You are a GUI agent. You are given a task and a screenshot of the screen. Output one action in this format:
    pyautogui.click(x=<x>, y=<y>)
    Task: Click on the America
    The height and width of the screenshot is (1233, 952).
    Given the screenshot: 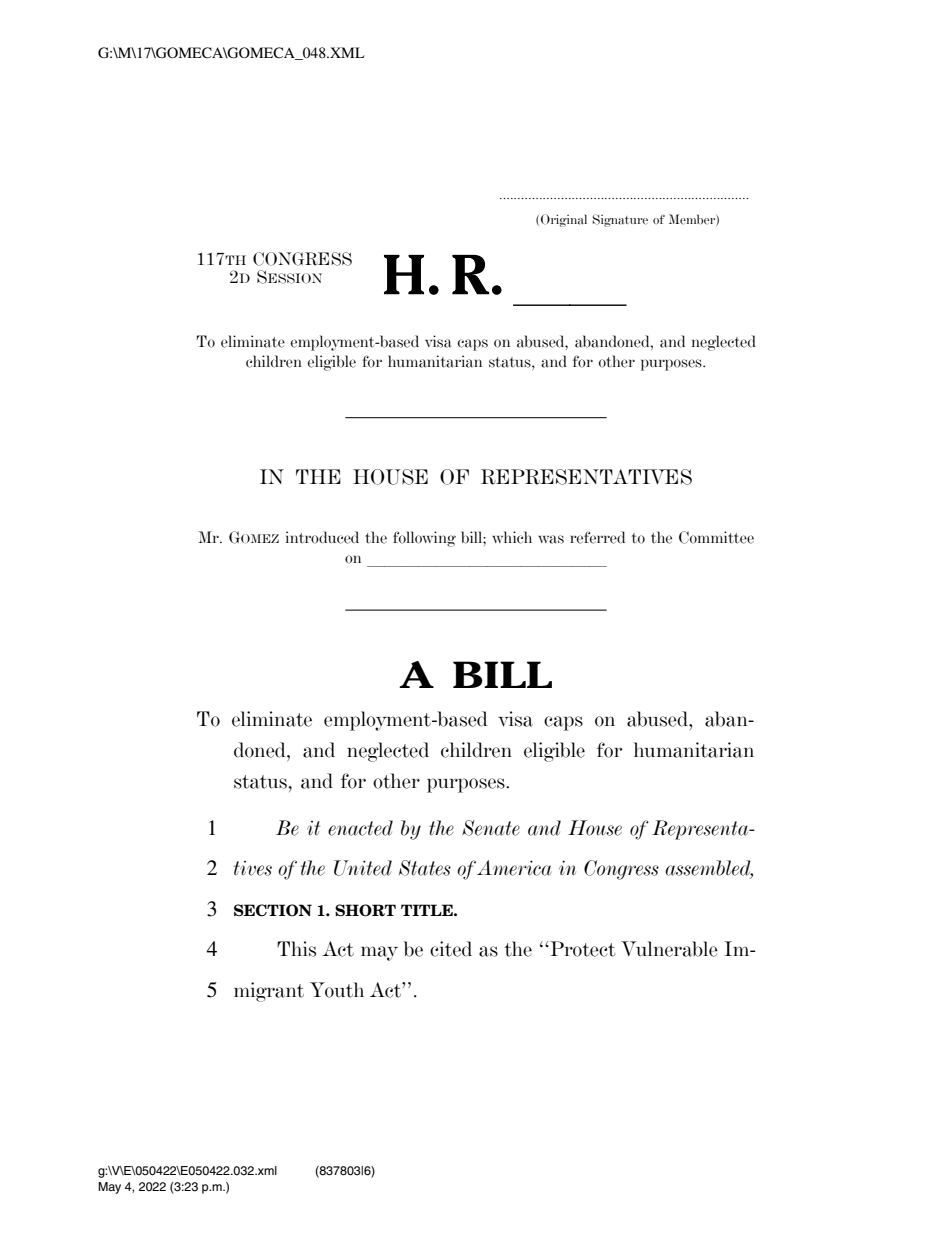 What is the action you would take?
    pyautogui.click(x=514, y=868)
